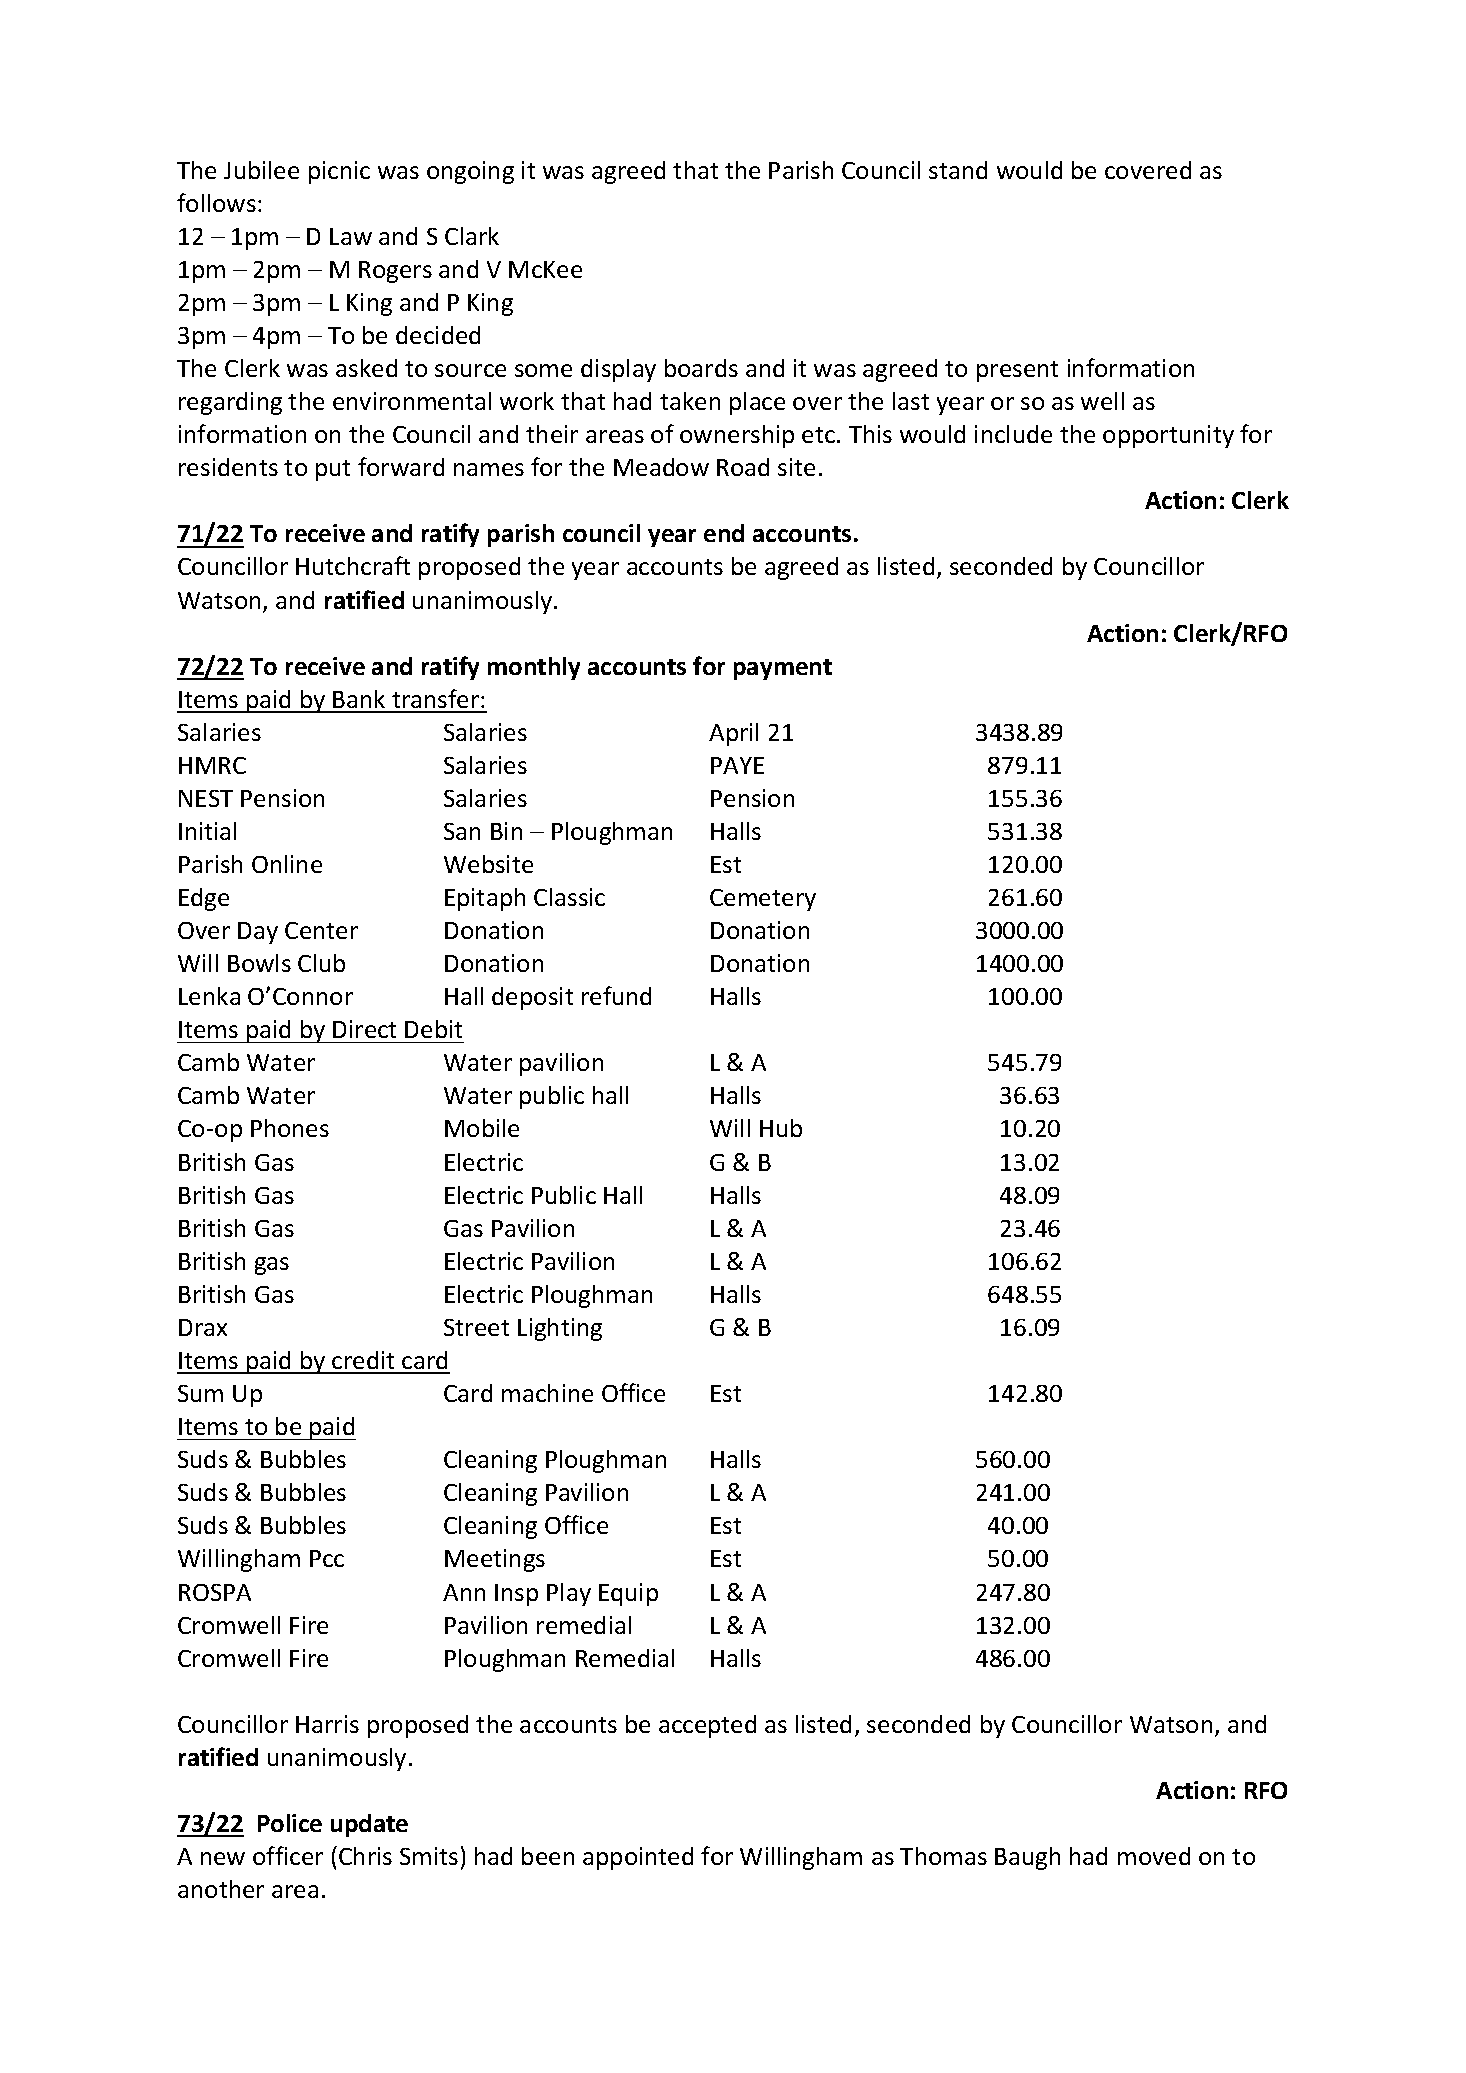  I want to click on Police, so click(290, 1823).
